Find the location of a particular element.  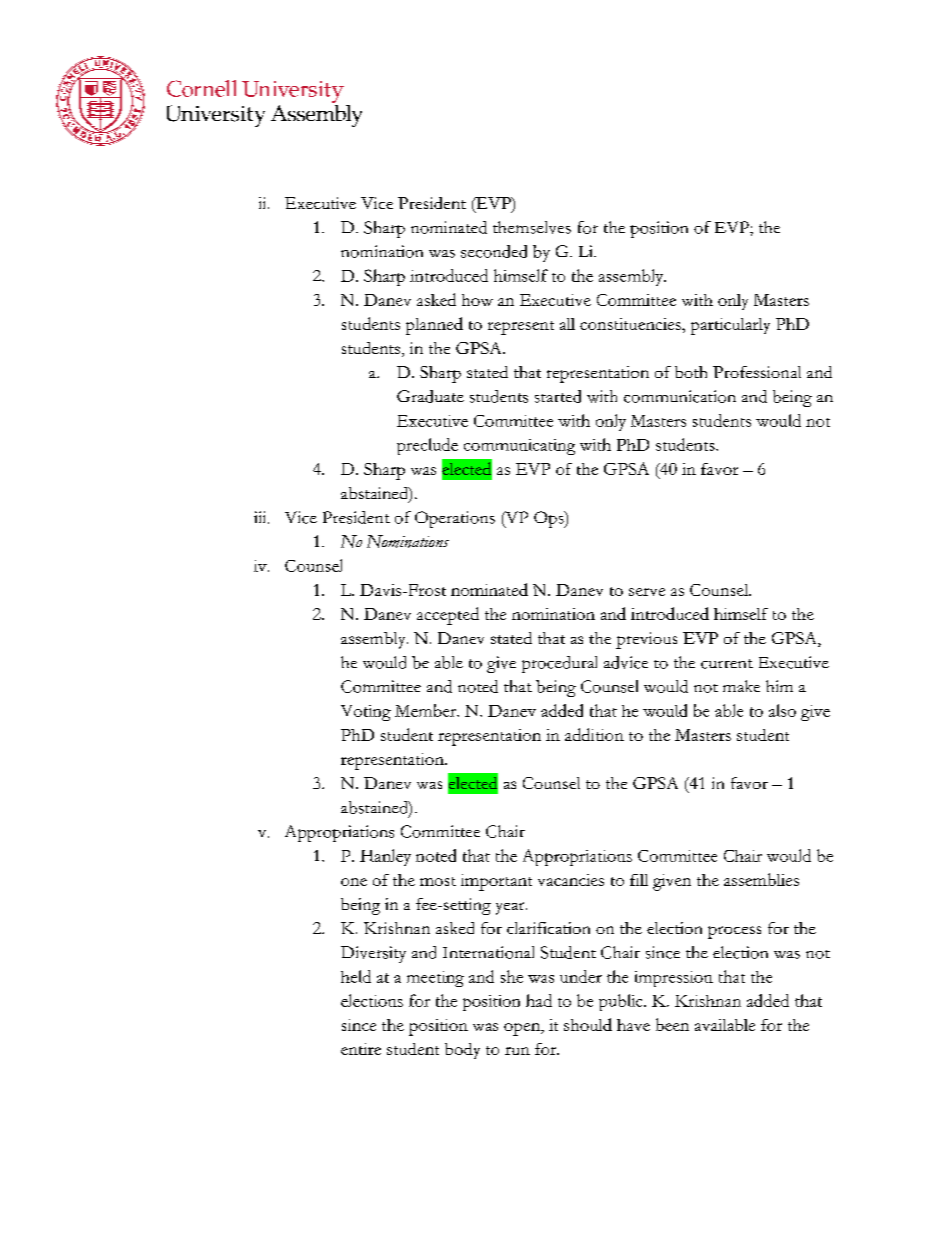

been is located at coordinates (672, 1024).
